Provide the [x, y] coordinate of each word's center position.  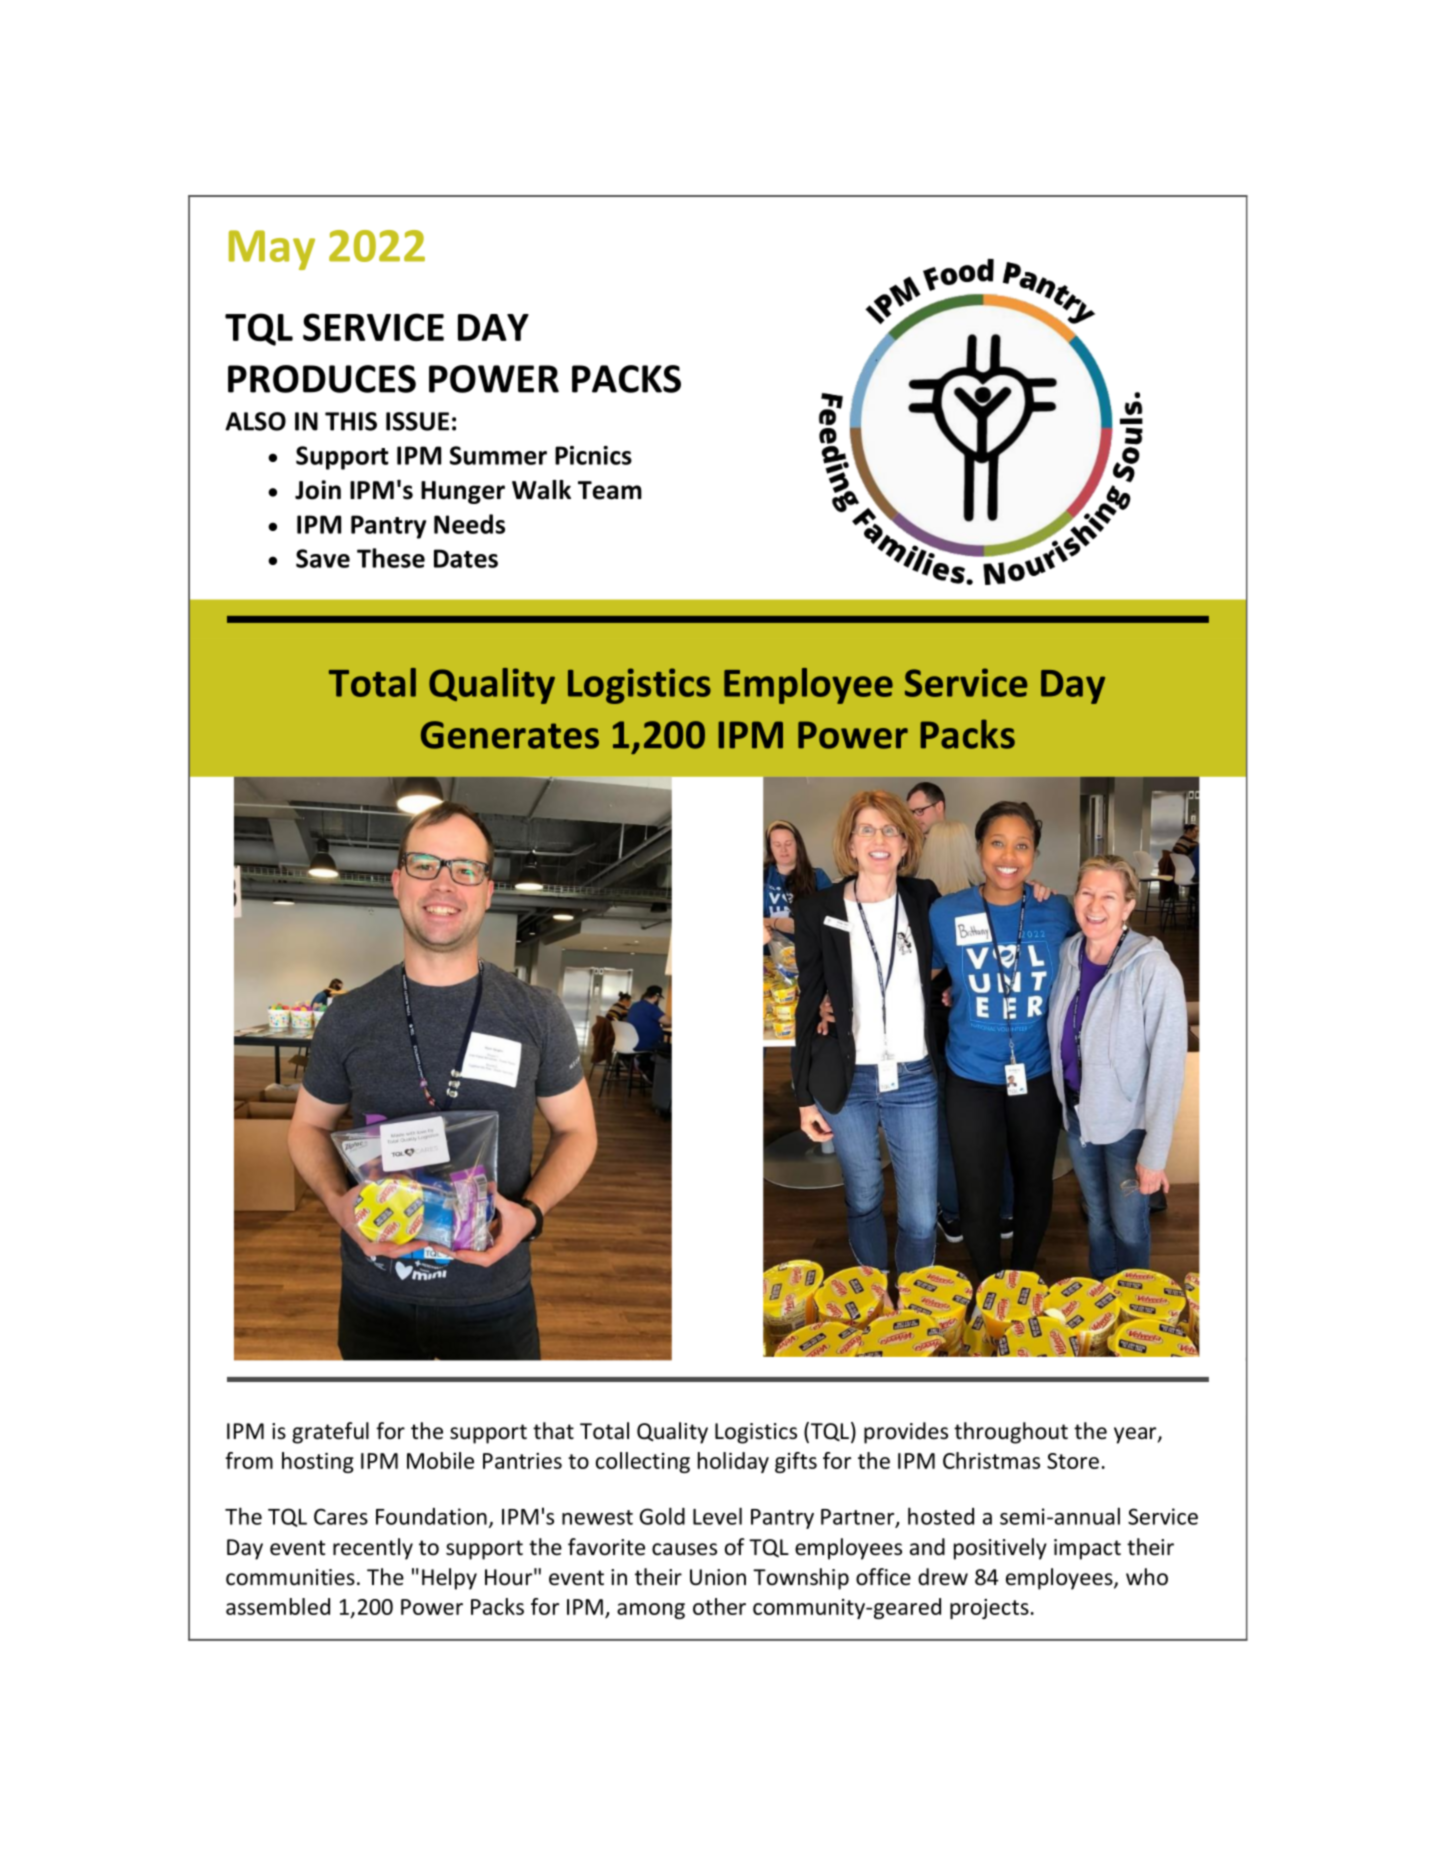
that [553, 1430]
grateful [330, 1433]
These [391, 558]
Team [610, 490]
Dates [466, 558]
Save [323, 558]
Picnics [593, 455]
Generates [510, 735]
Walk [541, 490]
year [1136, 1435]
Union [718, 1577]
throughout [1011, 1433]
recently [373, 1549]
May [272, 250]
